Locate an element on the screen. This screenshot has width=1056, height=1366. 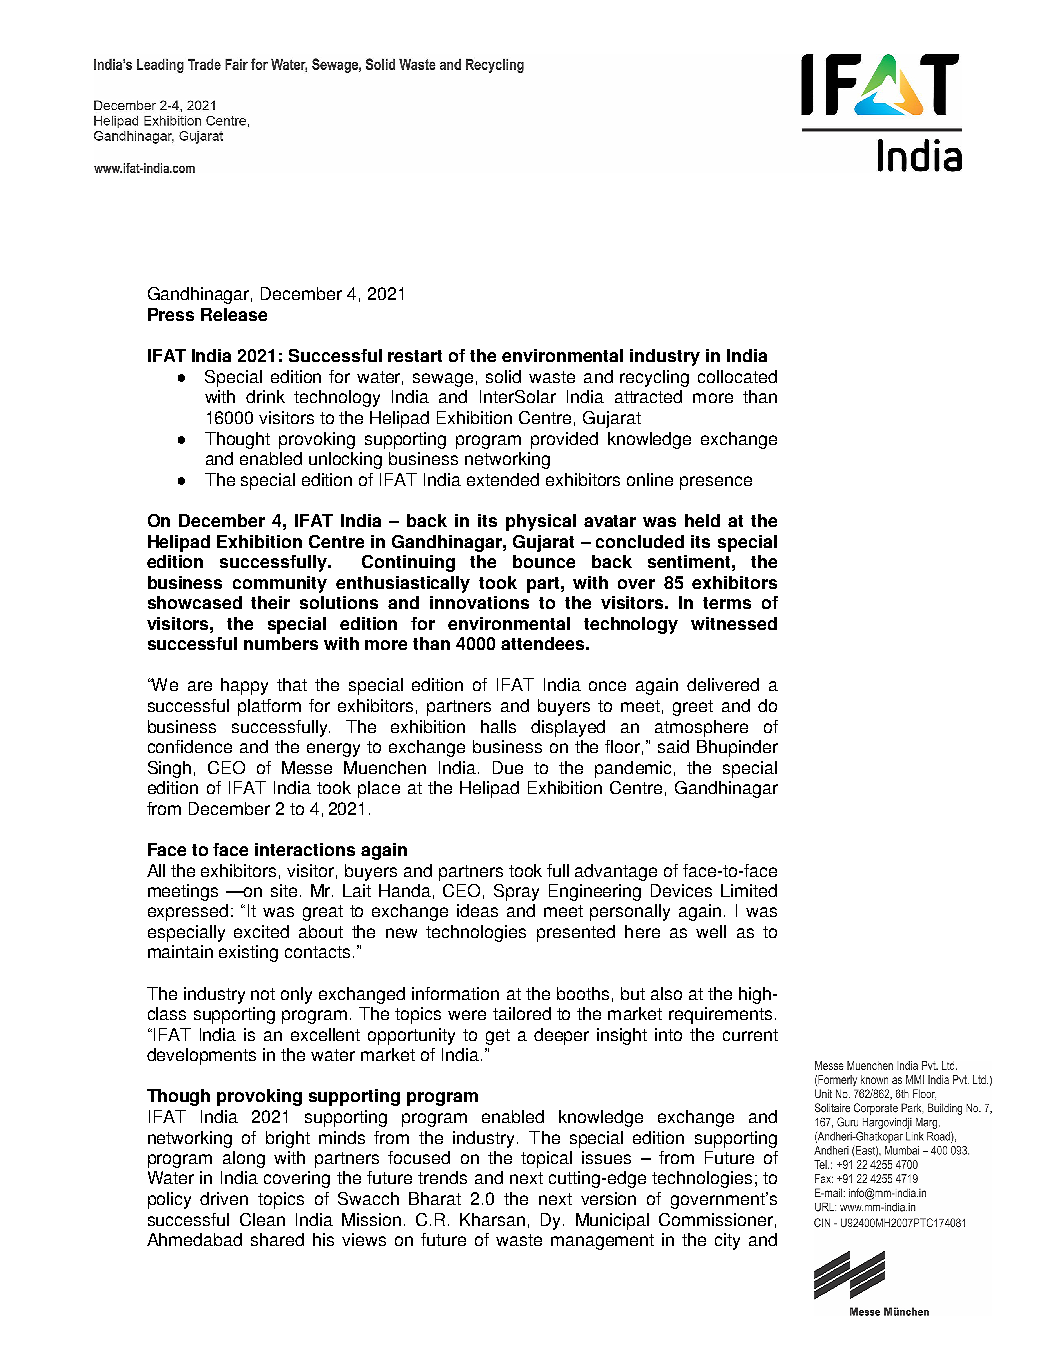
numbers is located at coordinates (281, 643).
